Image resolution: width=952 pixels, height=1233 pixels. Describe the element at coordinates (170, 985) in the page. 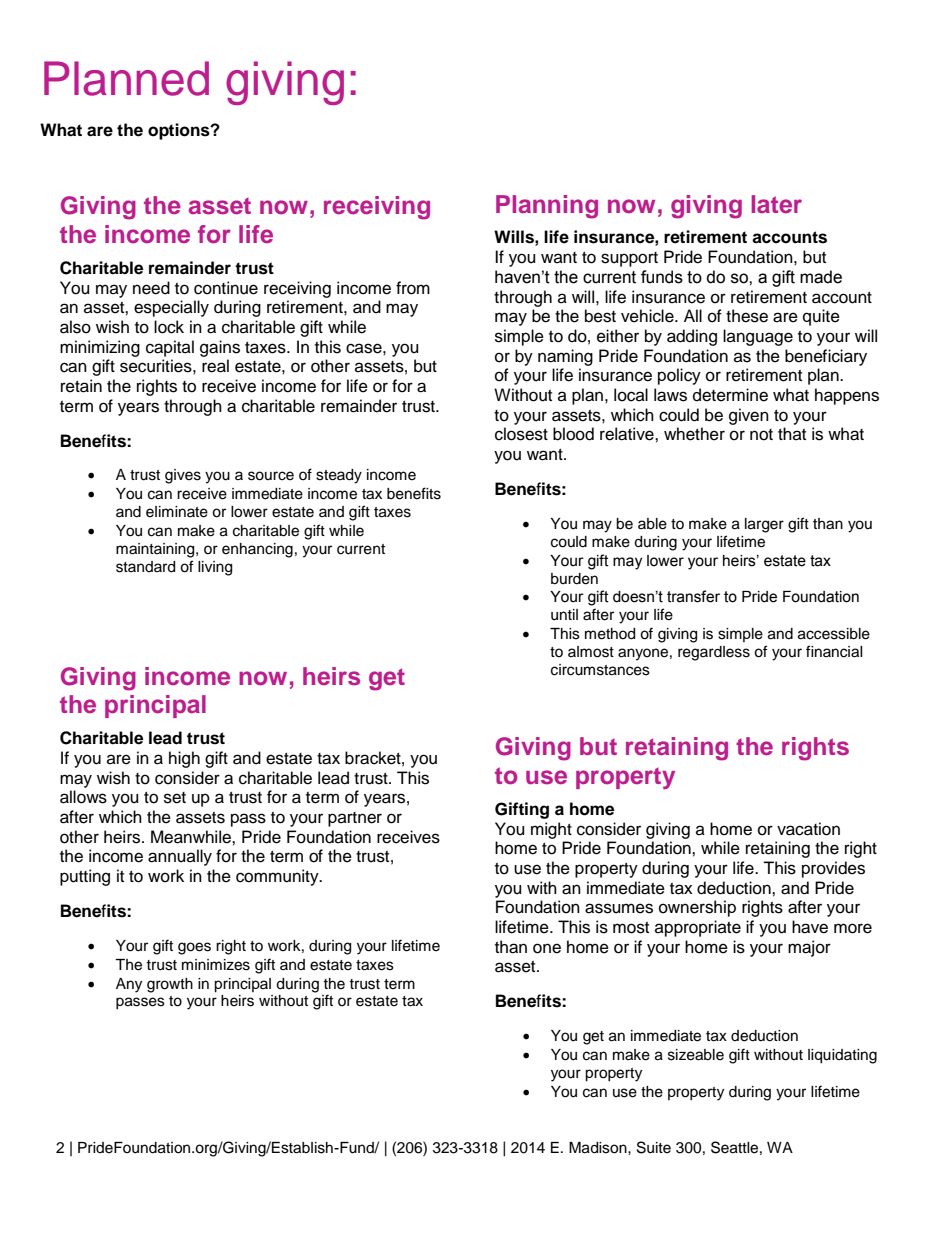

I see `growth` at that location.
